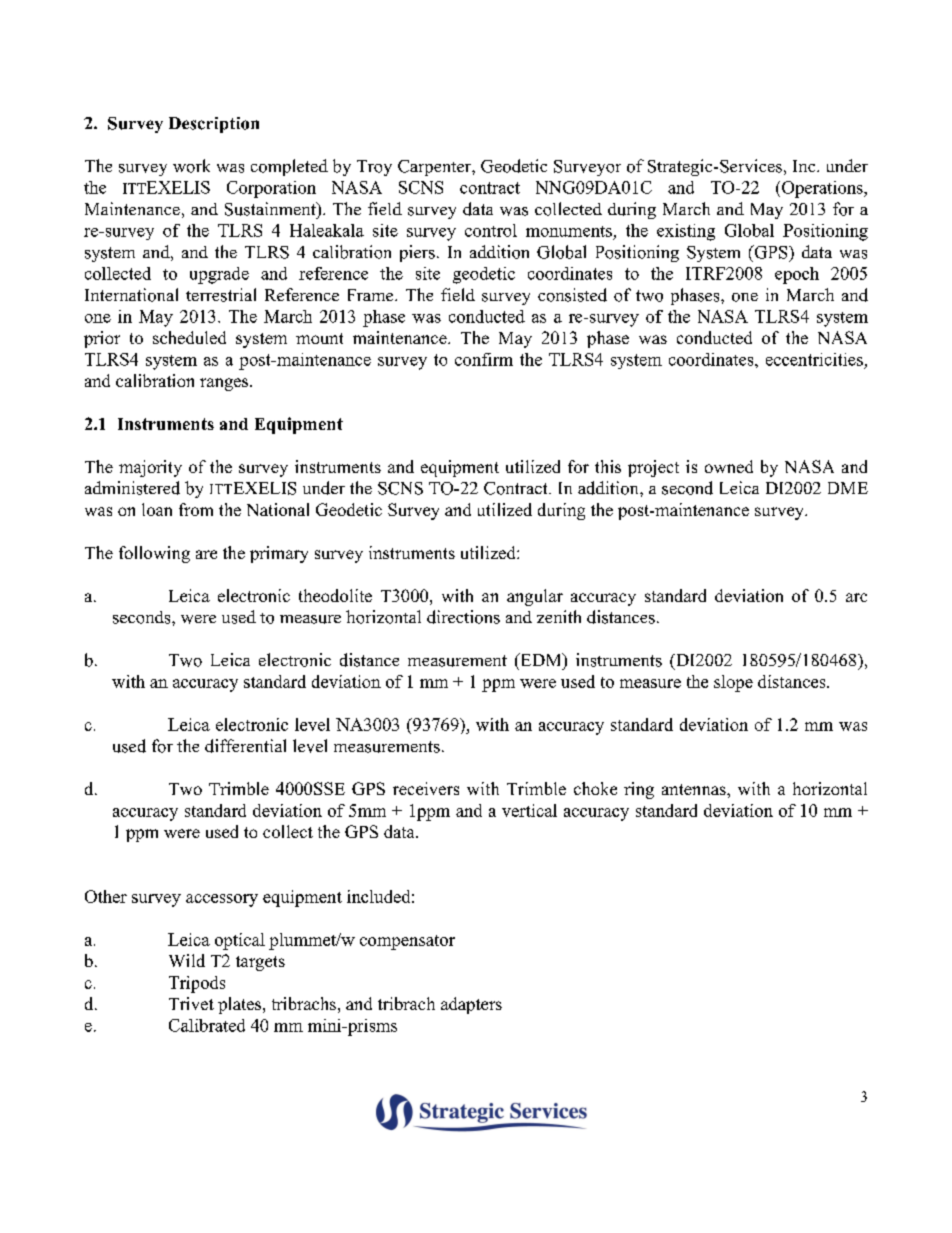 This screenshot has width=952, height=1233. What do you see at coordinates (150, 468) in the screenshot?
I see `majority` at bounding box center [150, 468].
